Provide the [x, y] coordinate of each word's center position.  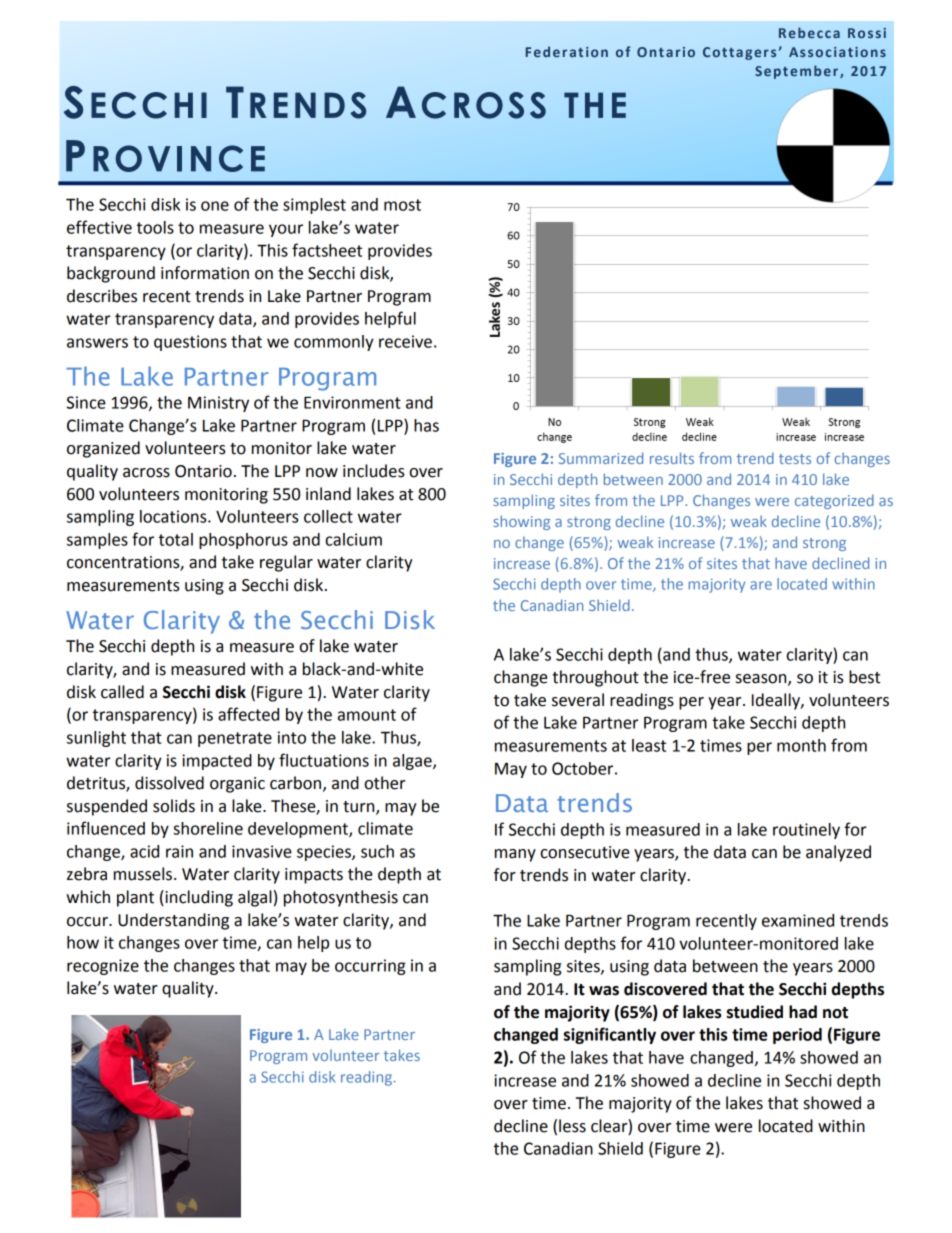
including [198, 898]
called [122, 692]
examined [798, 920]
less [572, 1126]
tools [155, 227]
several [578, 700]
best [864, 677]
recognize [103, 967]
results [672, 458]
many [515, 855]
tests [795, 459]
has [426, 425]
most [402, 205]
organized [103, 449]
